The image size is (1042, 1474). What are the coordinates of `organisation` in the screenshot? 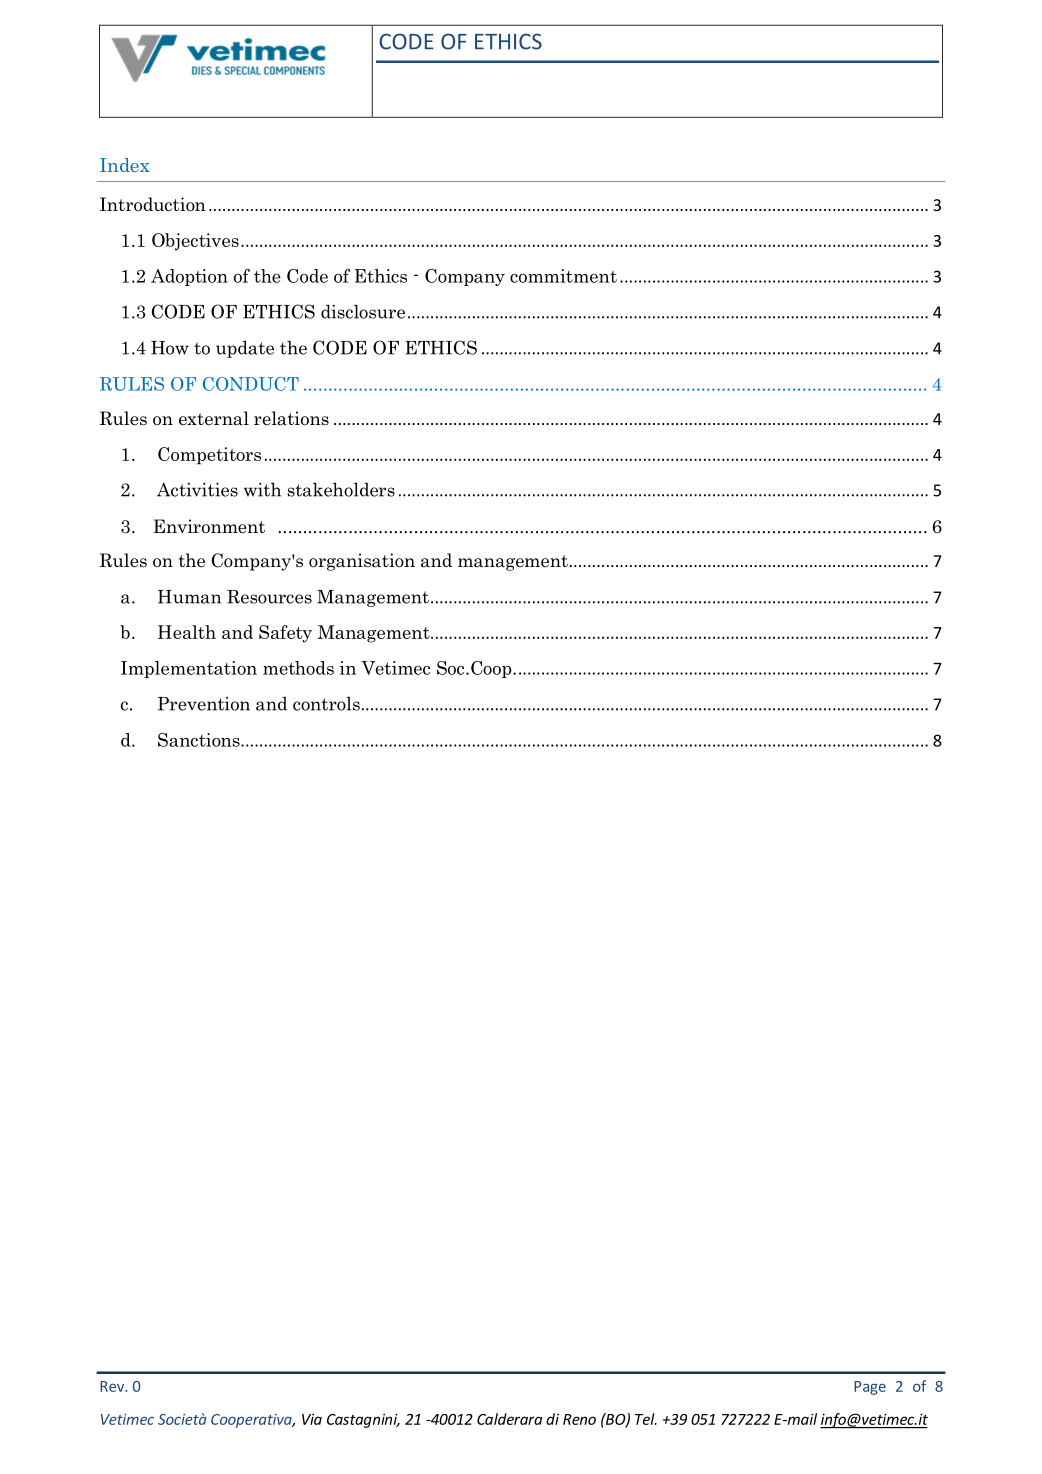 It's located at (362, 562).
